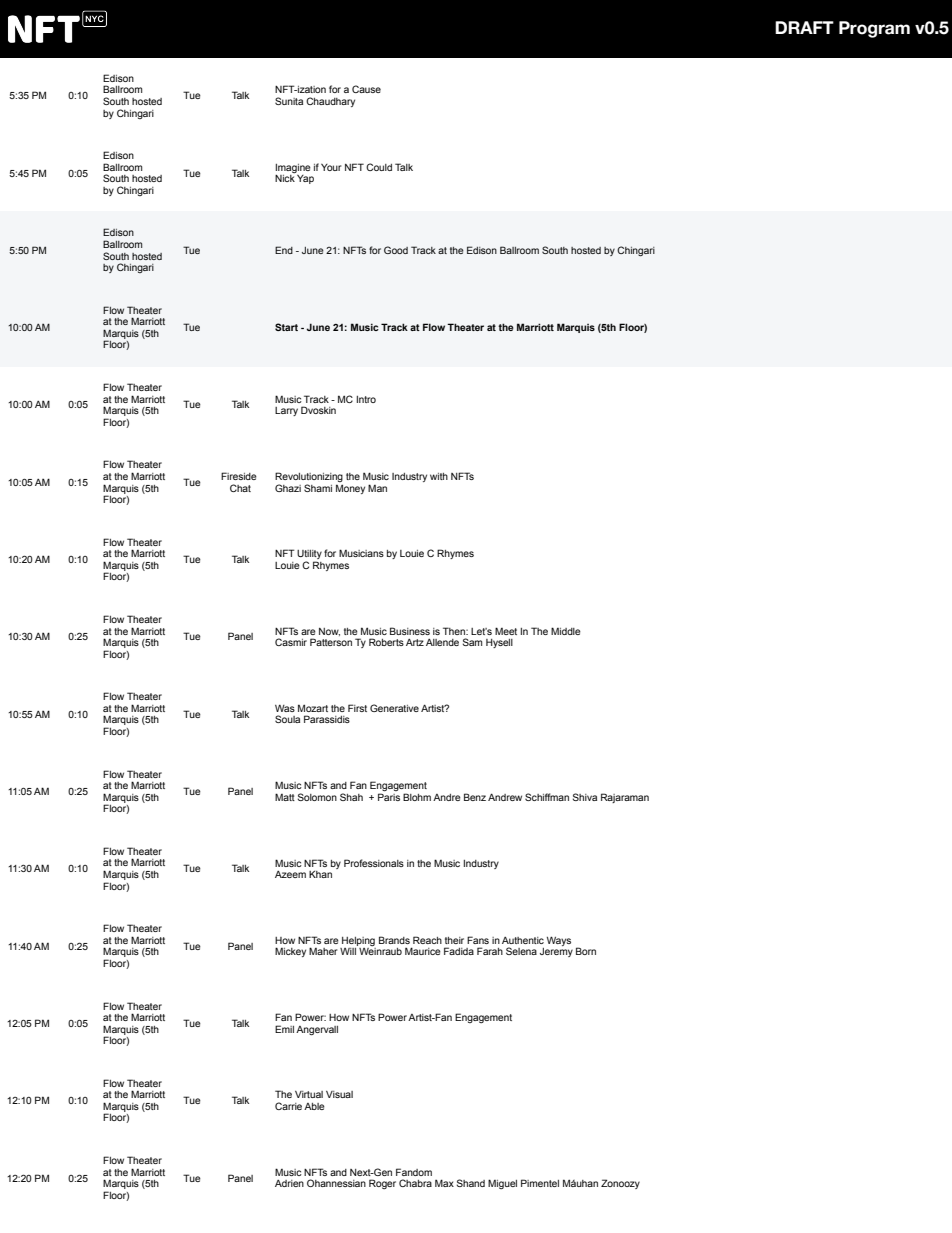 This screenshot has height=1233, width=952. What do you see at coordinates (329, 632) in the screenshot?
I see `Now` at bounding box center [329, 632].
